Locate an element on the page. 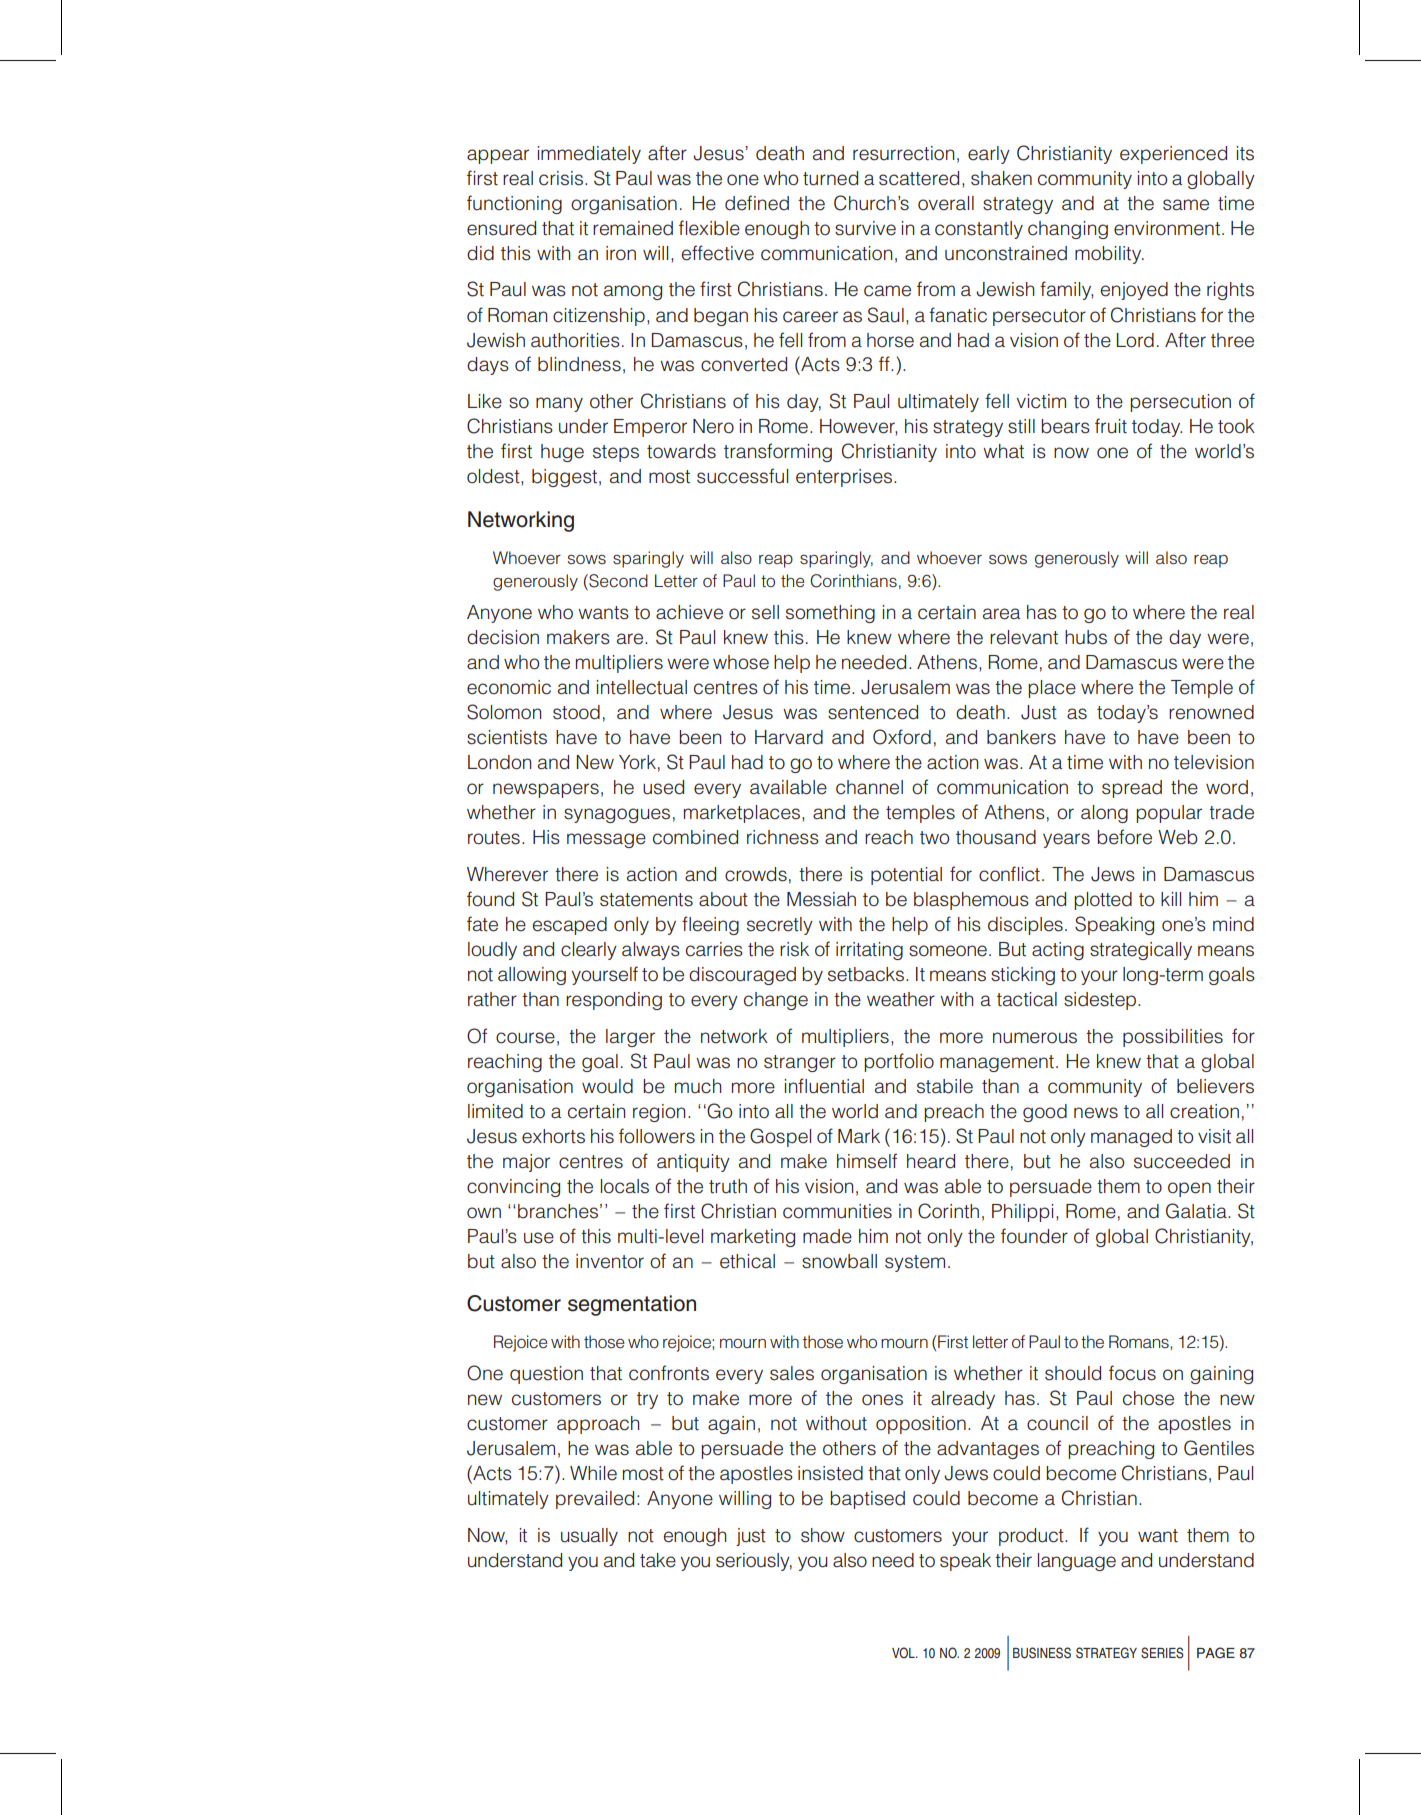  same is located at coordinates (1186, 205).
